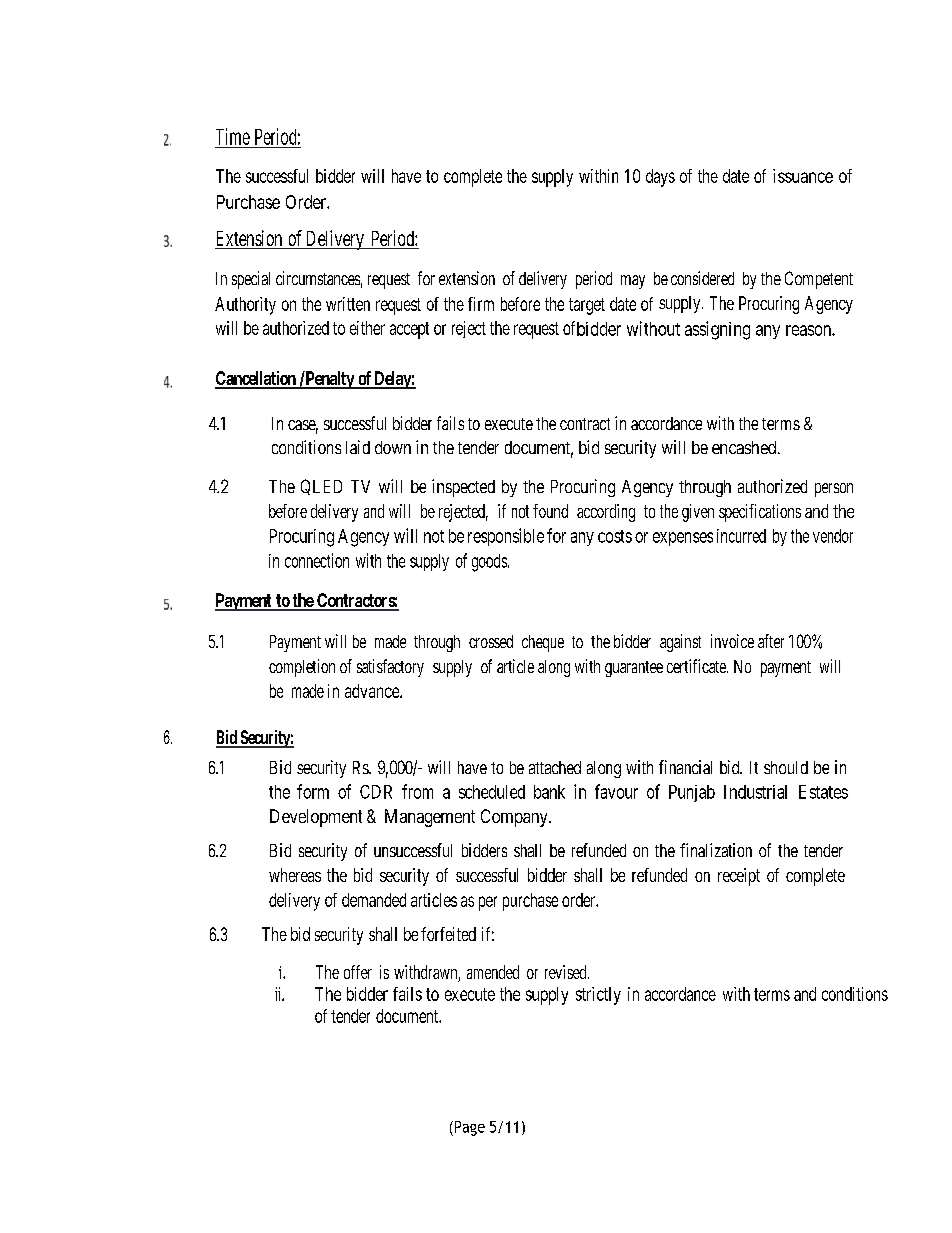 This screenshot has width=952, height=1233. Describe the element at coordinates (233, 136) in the screenshot. I see `Time` at that location.
